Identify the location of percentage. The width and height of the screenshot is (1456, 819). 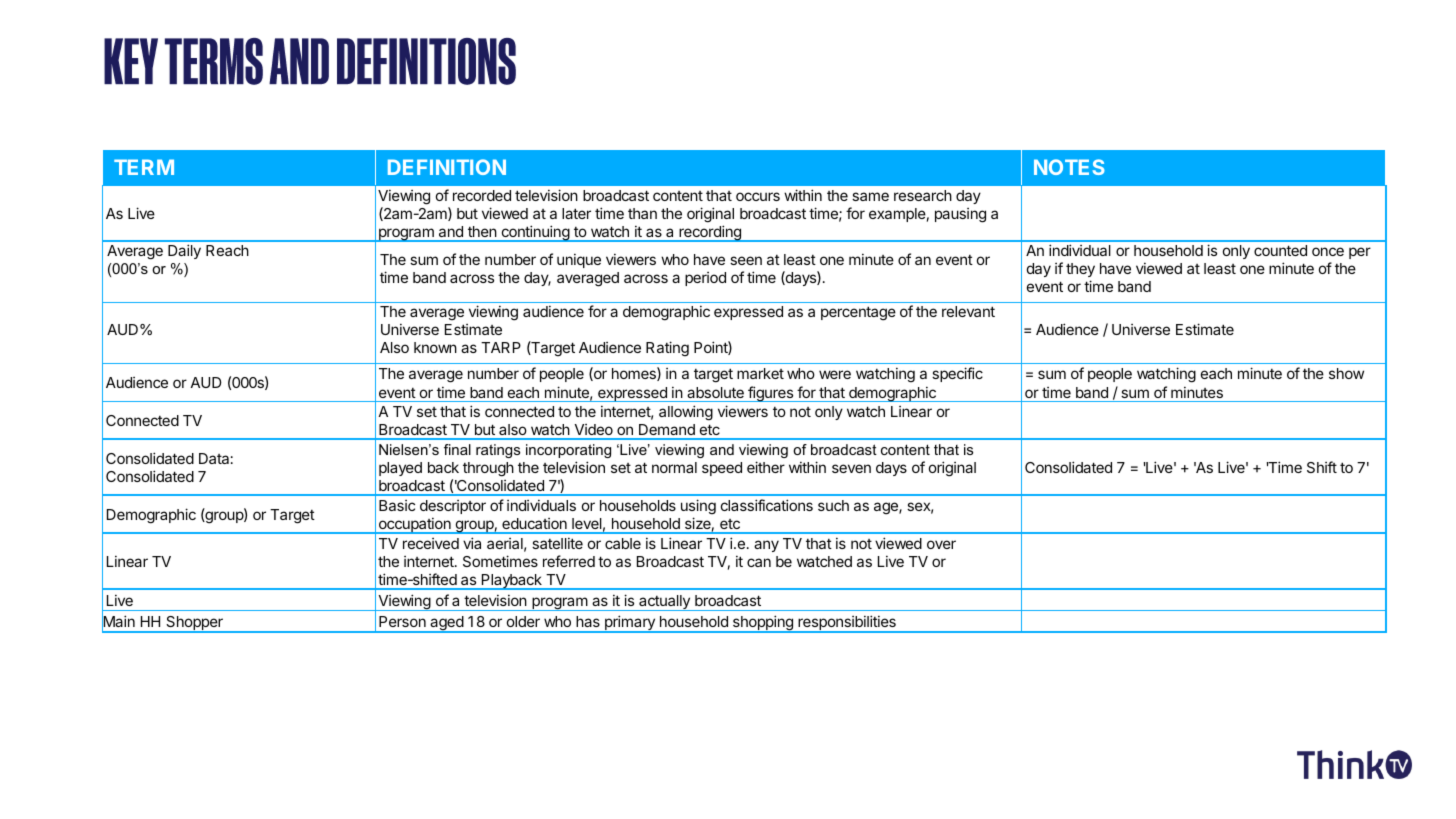
(858, 313).
